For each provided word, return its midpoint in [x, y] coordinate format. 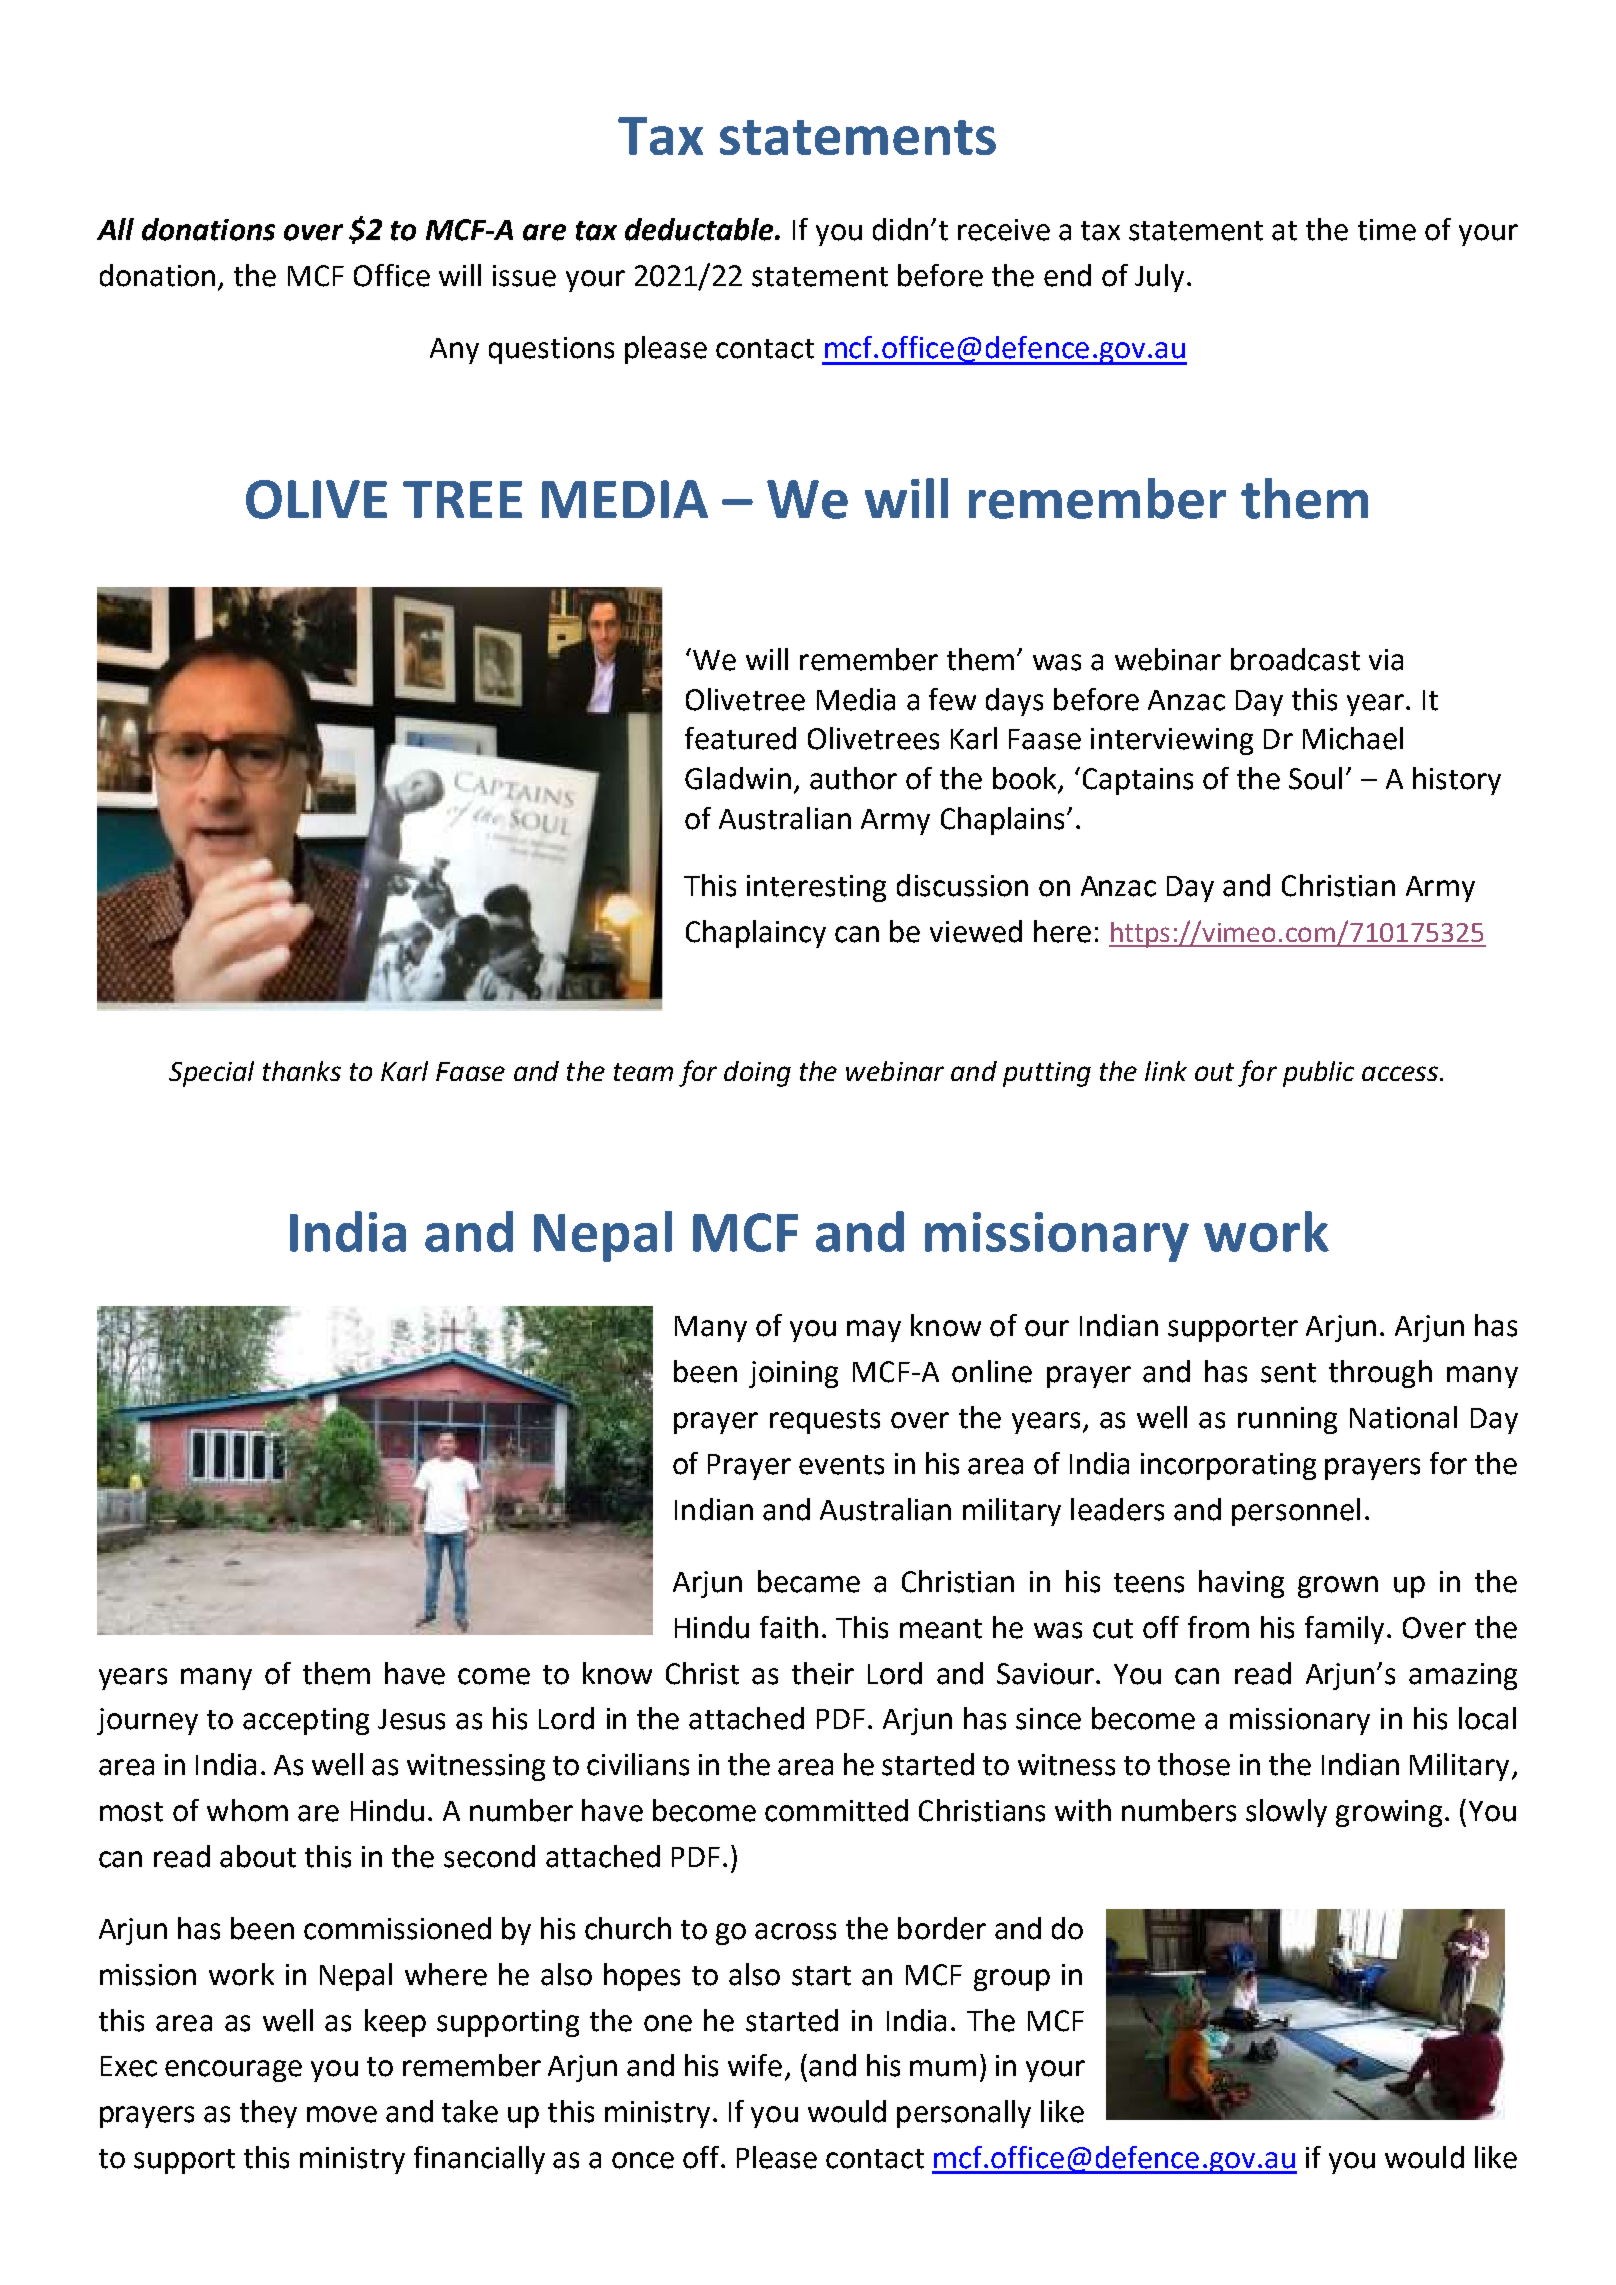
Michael [1353, 738]
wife [755, 2065]
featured [740, 738]
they [268, 2114]
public [1318, 1074]
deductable [700, 229]
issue [524, 276]
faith [789, 1627]
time [1387, 230]
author [853, 778]
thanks [302, 1071]
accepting [306, 1721]
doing [757, 1074]
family [1346, 1630]
